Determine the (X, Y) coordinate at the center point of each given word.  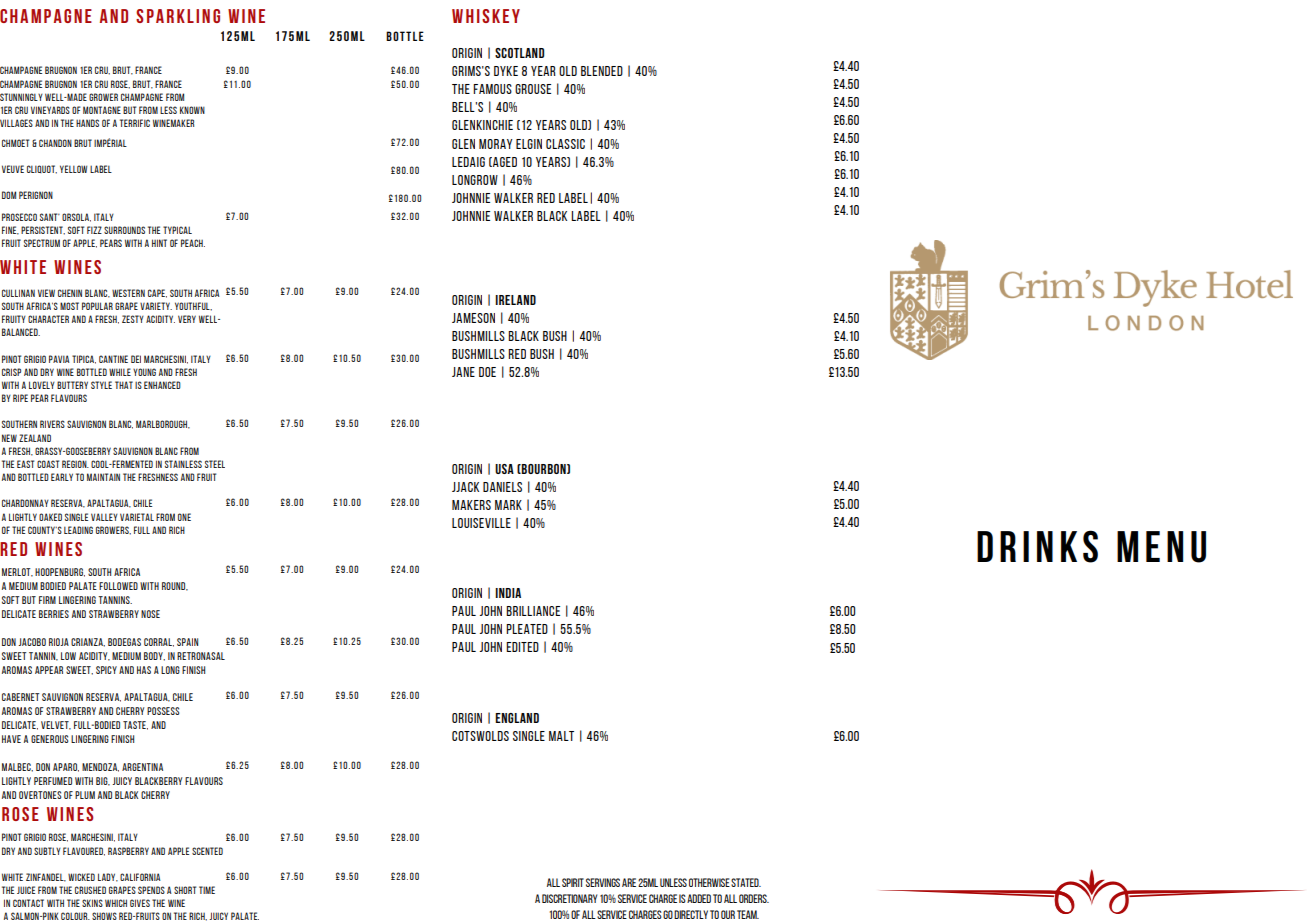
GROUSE (533, 89)
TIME (207, 890)
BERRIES (54, 614)
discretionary (569, 898)
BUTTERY (72, 385)
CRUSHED (90, 890)
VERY (187, 319)
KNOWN (192, 110)
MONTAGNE (102, 110)
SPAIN (187, 642)
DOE (487, 372)
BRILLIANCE (533, 611)
